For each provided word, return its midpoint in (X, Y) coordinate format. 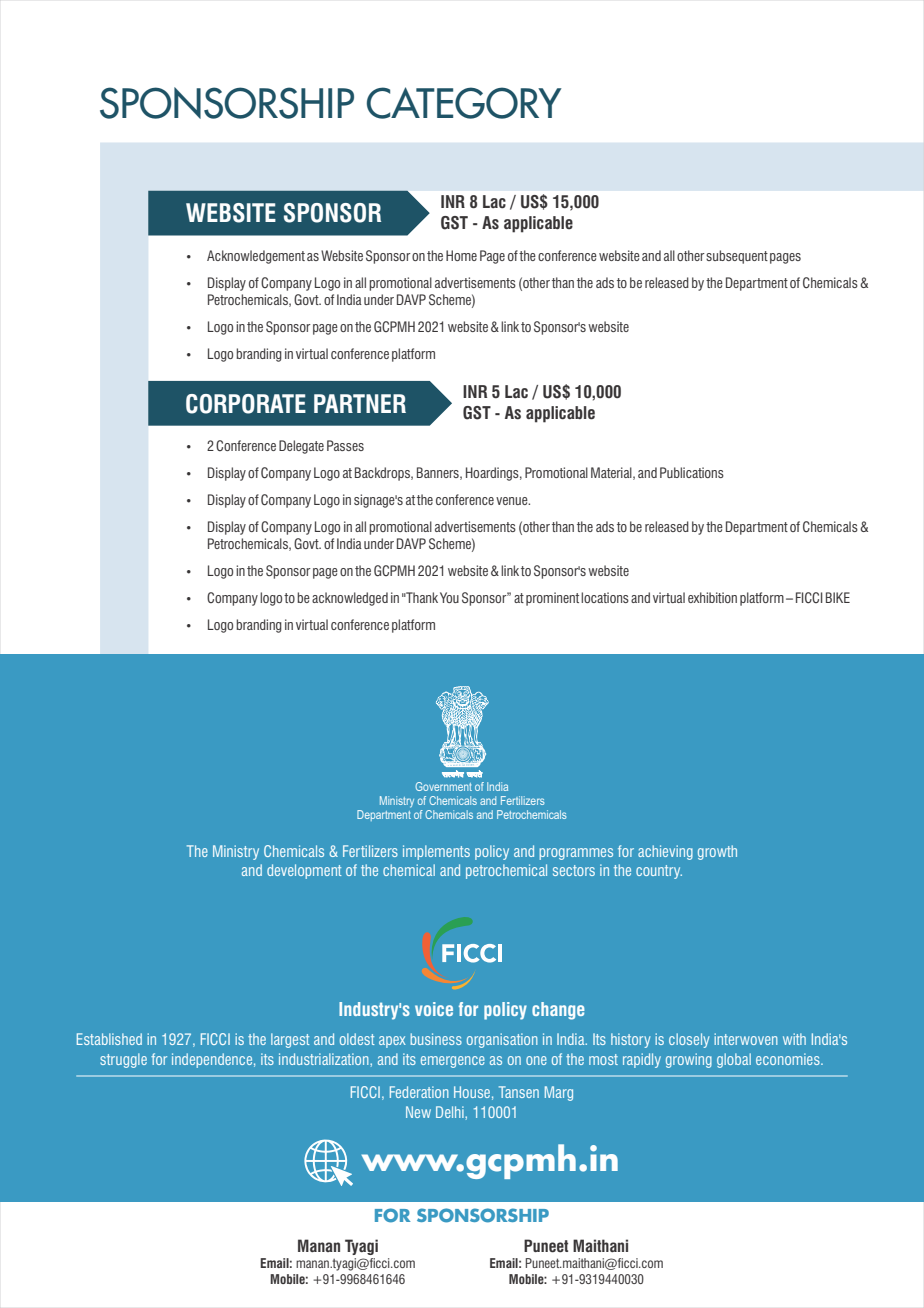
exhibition (712, 597)
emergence (453, 1062)
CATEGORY (464, 103)
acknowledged (350, 599)
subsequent (737, 257)
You (449, 597)
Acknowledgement (256, 257)
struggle (123, 1060)
